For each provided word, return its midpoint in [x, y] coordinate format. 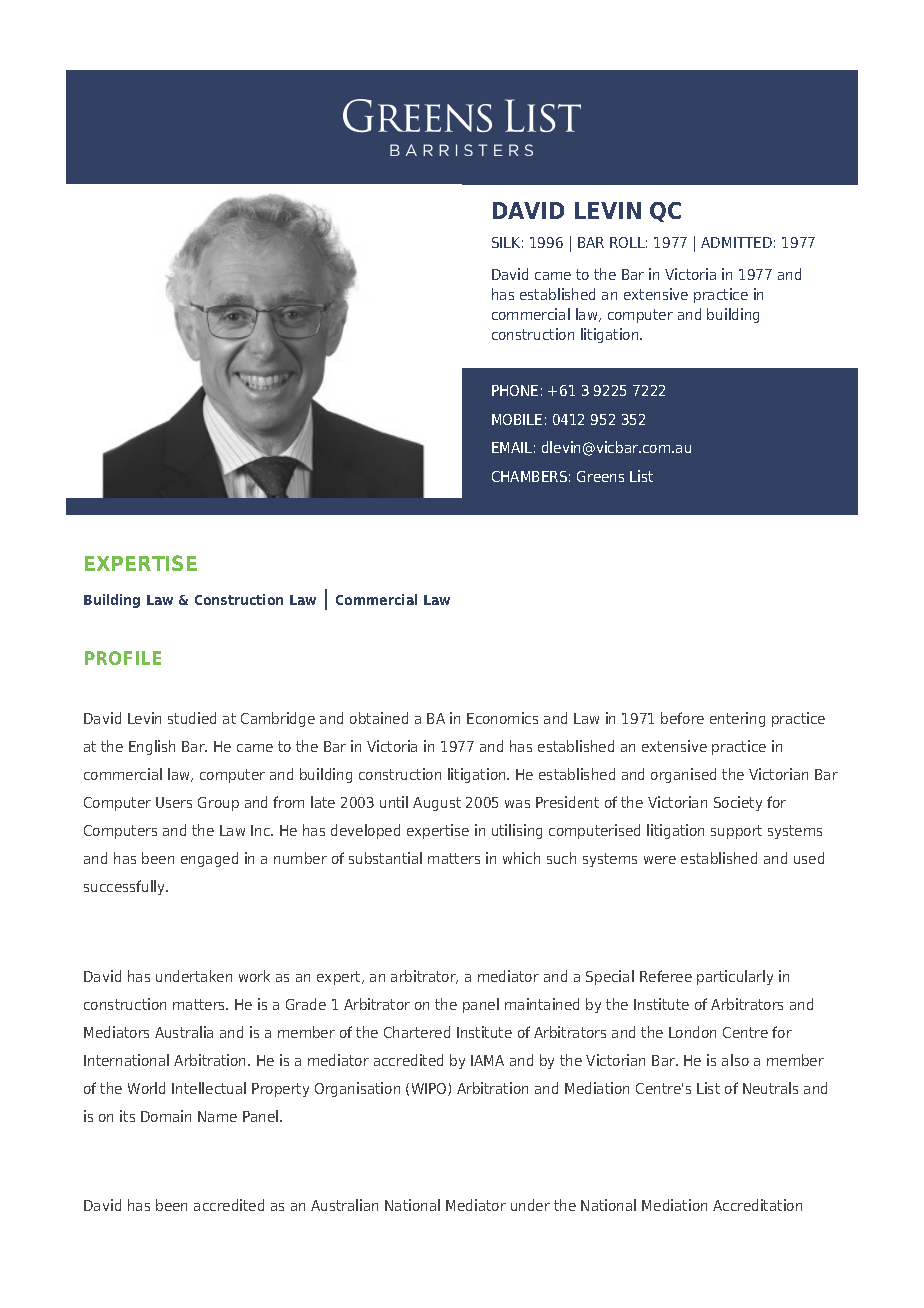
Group [218, 804]
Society [738, 803]
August [437, 804]
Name [217, 1116]
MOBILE [517, 419]
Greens [600, 476]
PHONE [515, 390]
